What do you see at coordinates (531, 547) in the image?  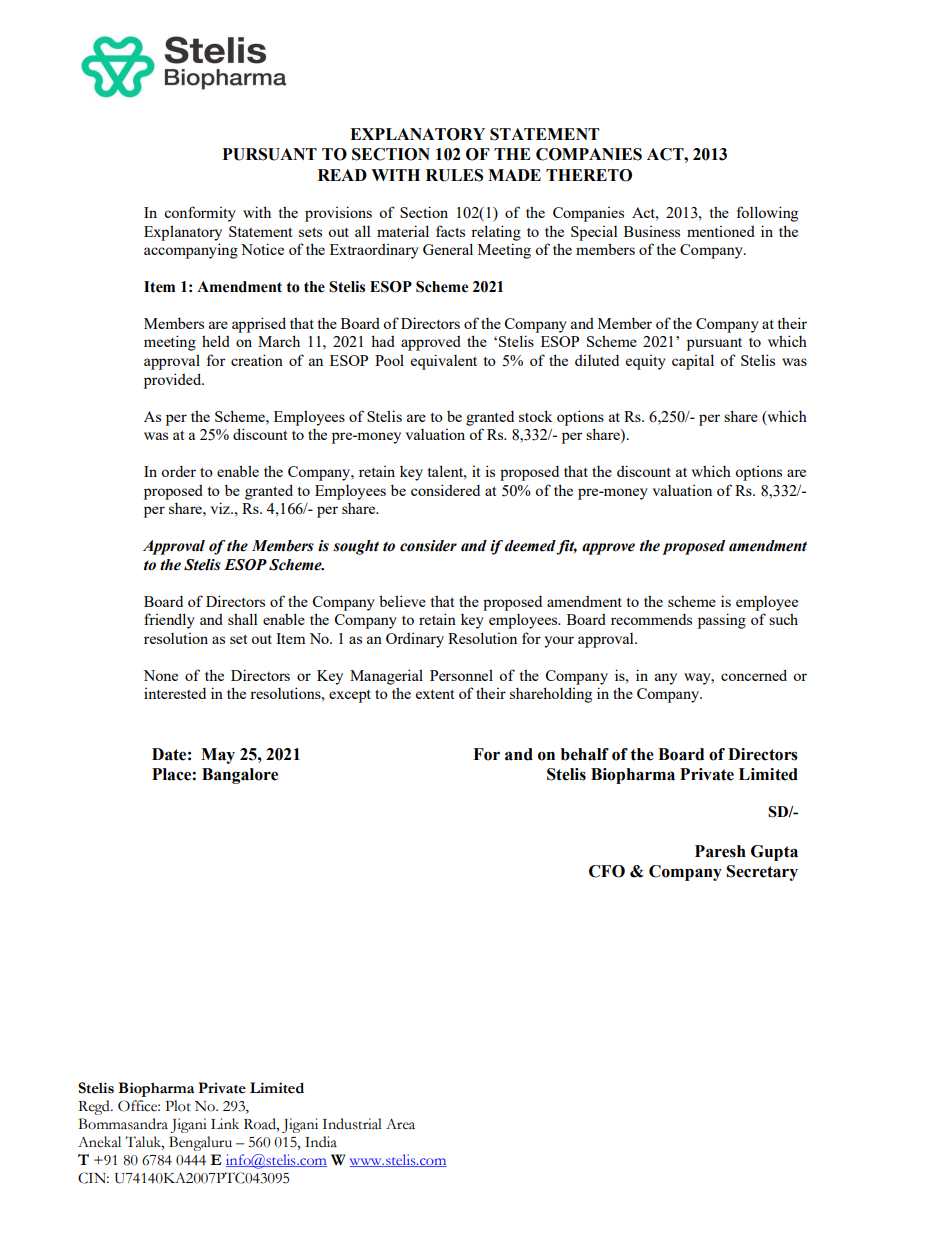 I see `deemed` at bounding box center [531, 547].
